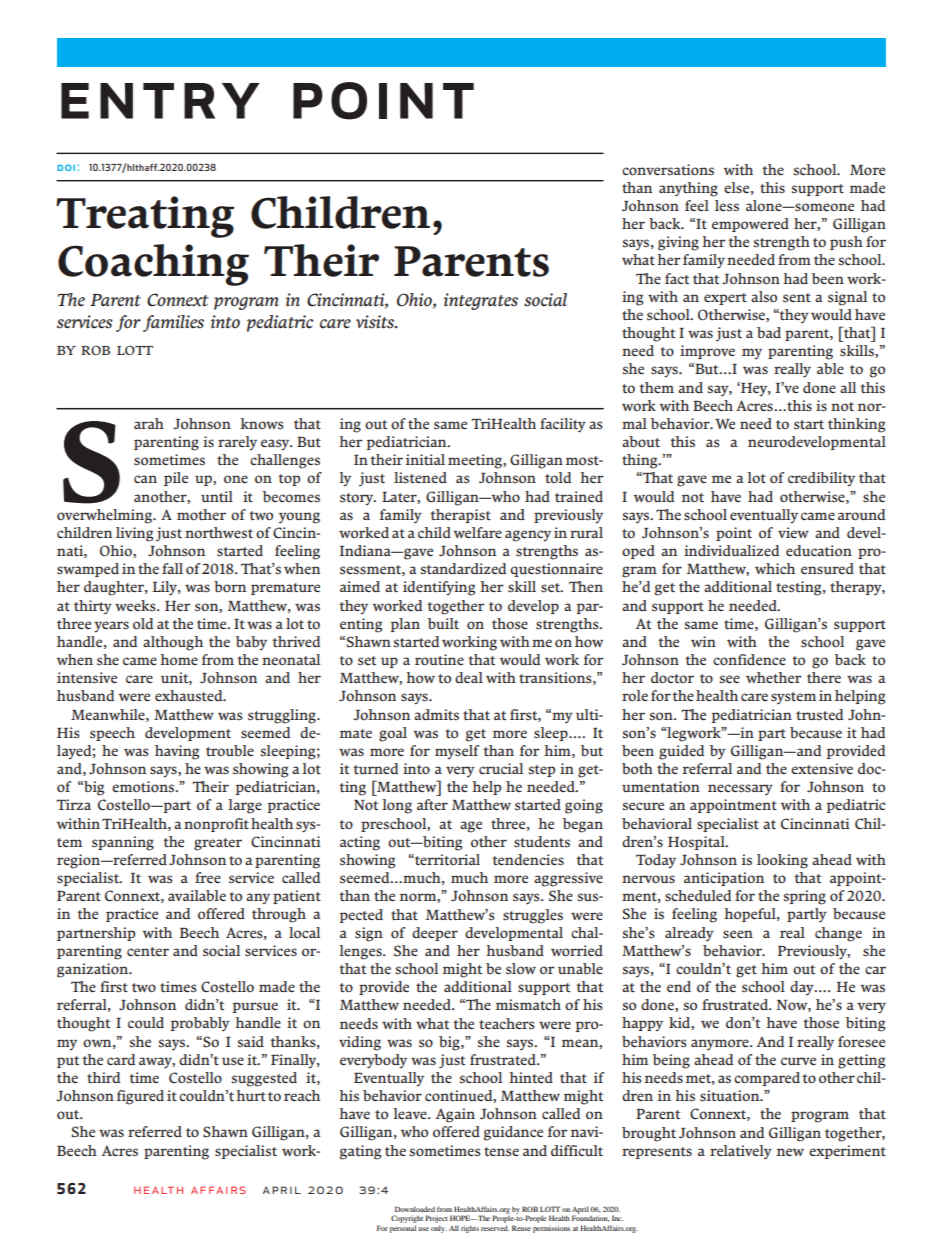  What do you see at coordinates (160, 101) in the document?
I see `Entry` at bounding box center [160, 101].
